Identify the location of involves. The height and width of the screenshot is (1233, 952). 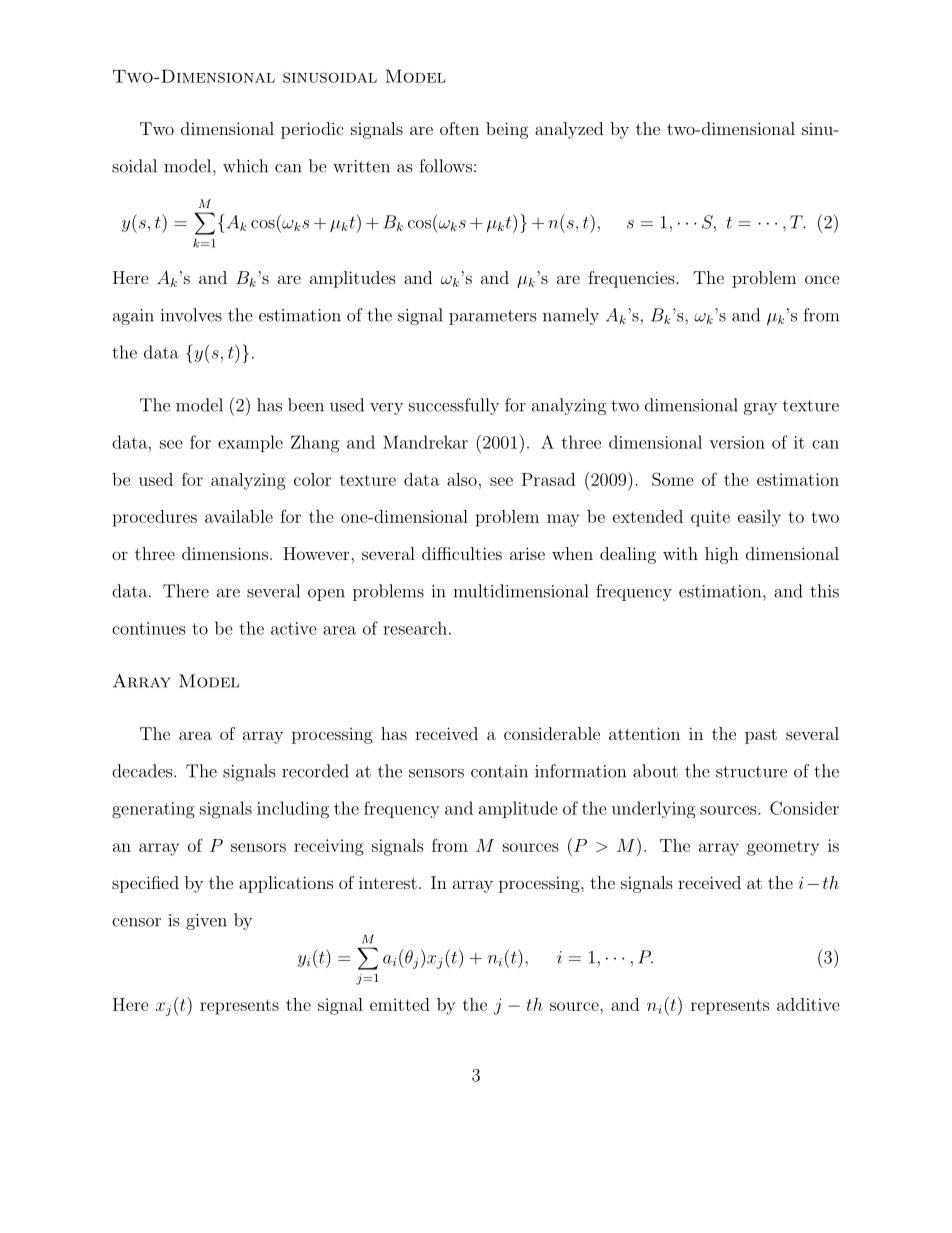
(191, 315).
